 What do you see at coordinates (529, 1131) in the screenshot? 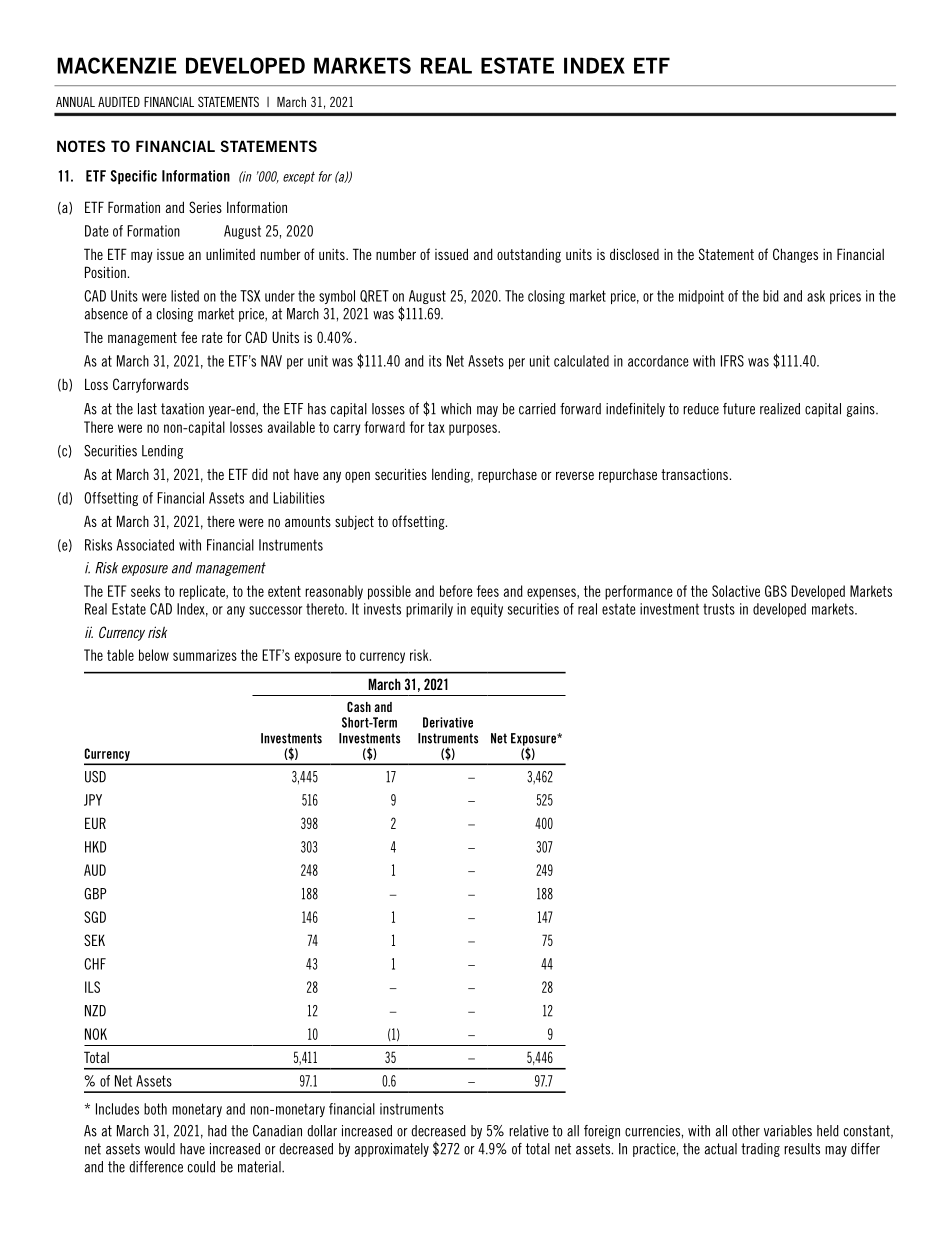
I see `relative` at bounding box center [529, 1131].
